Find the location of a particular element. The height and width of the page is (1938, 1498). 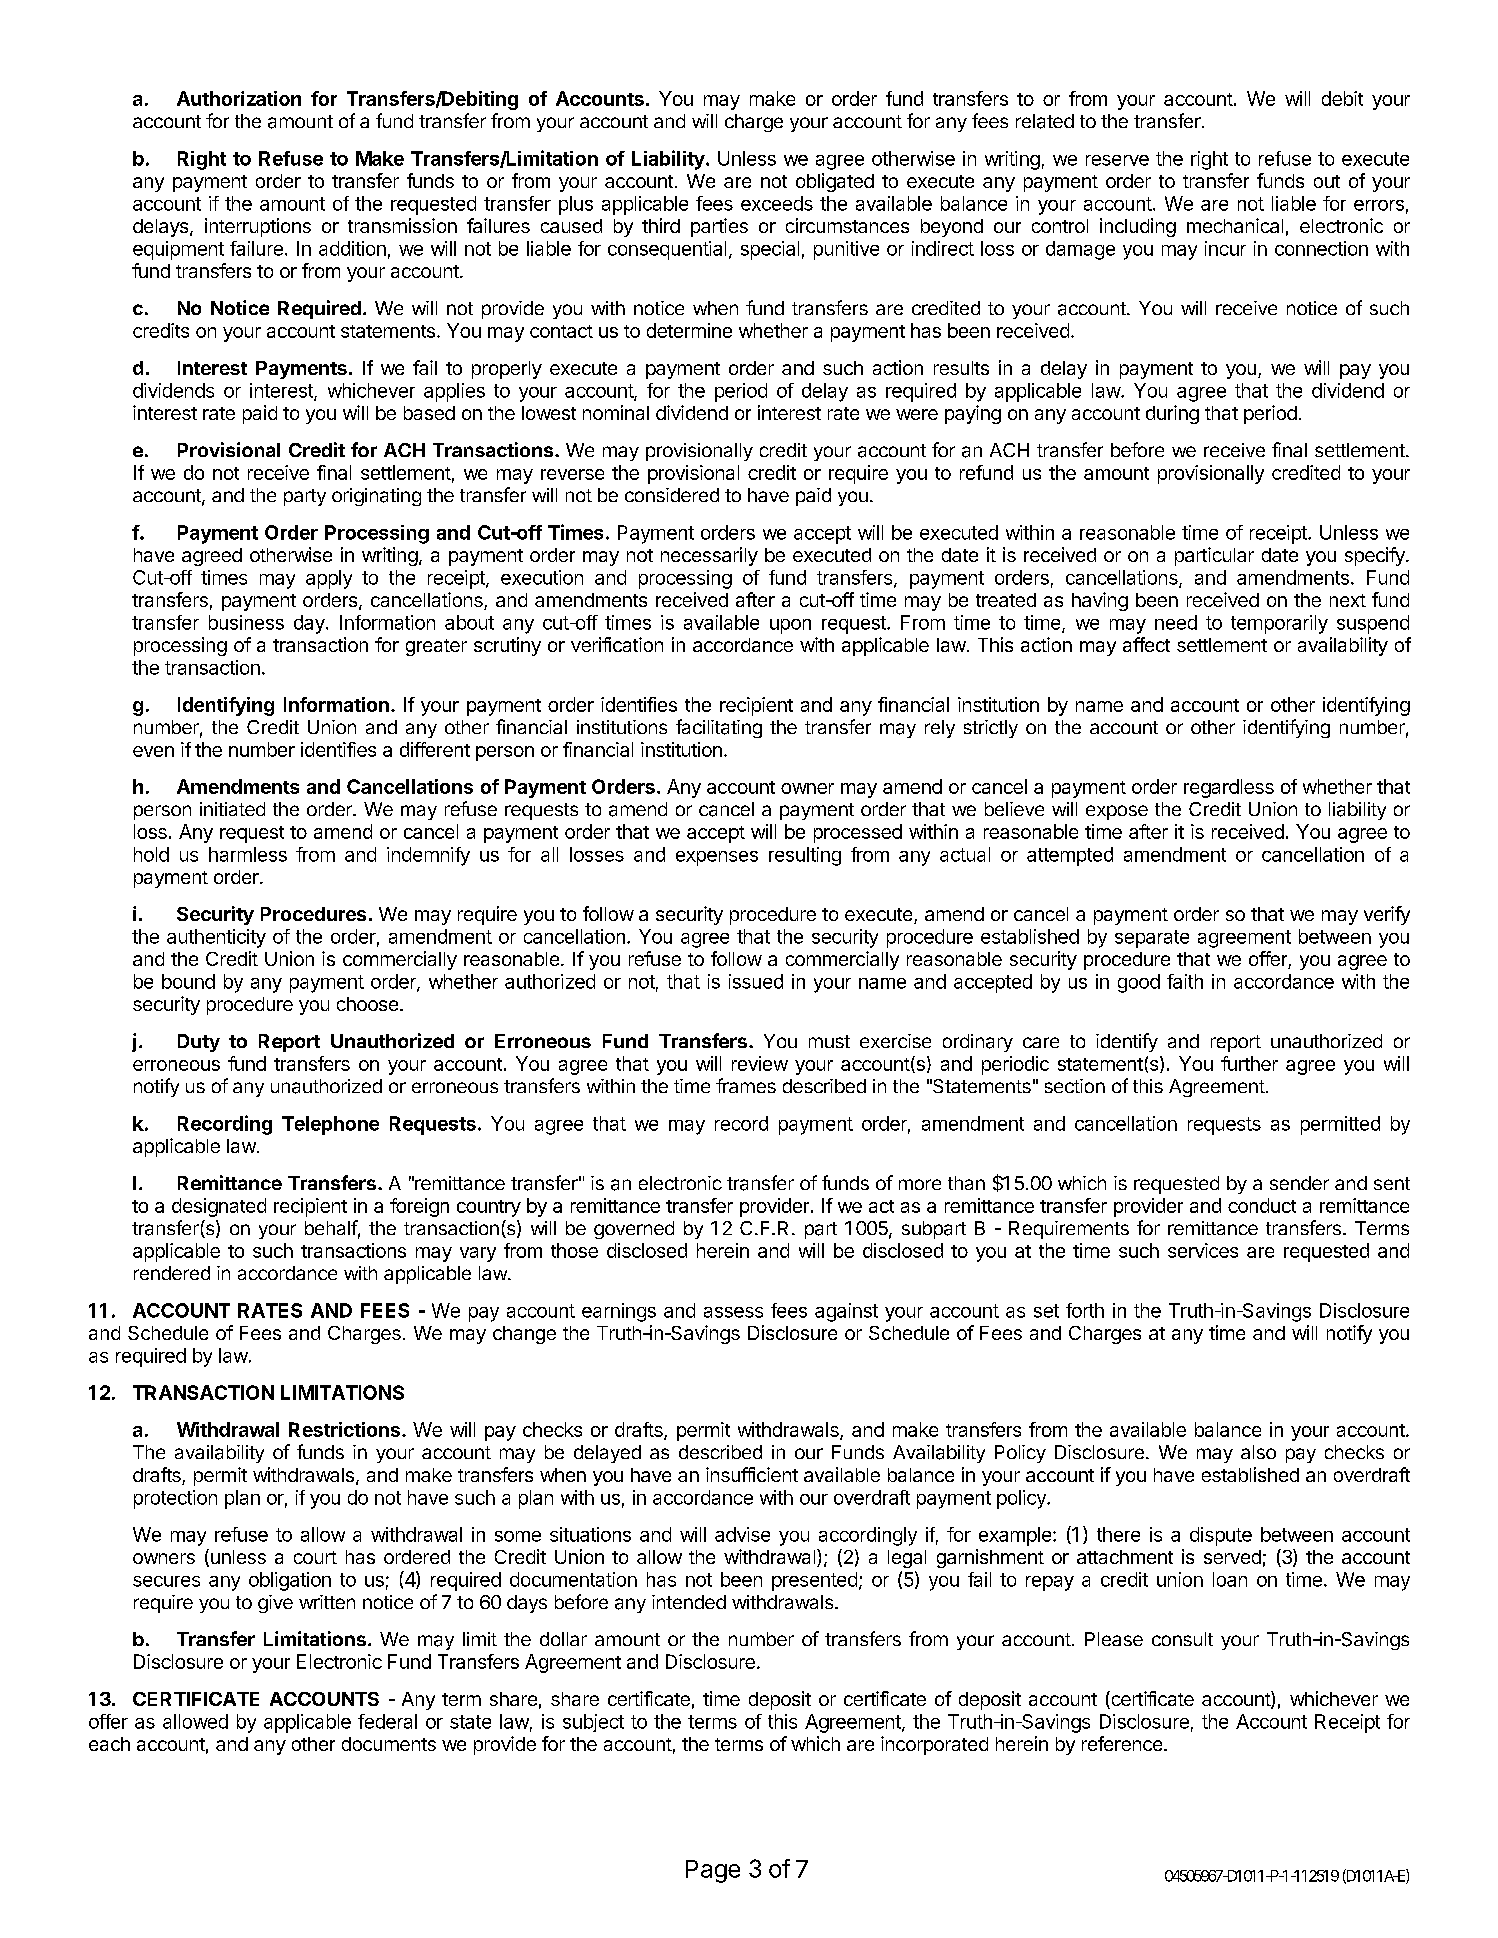

Authorization is located at coordinates (239, 98).
